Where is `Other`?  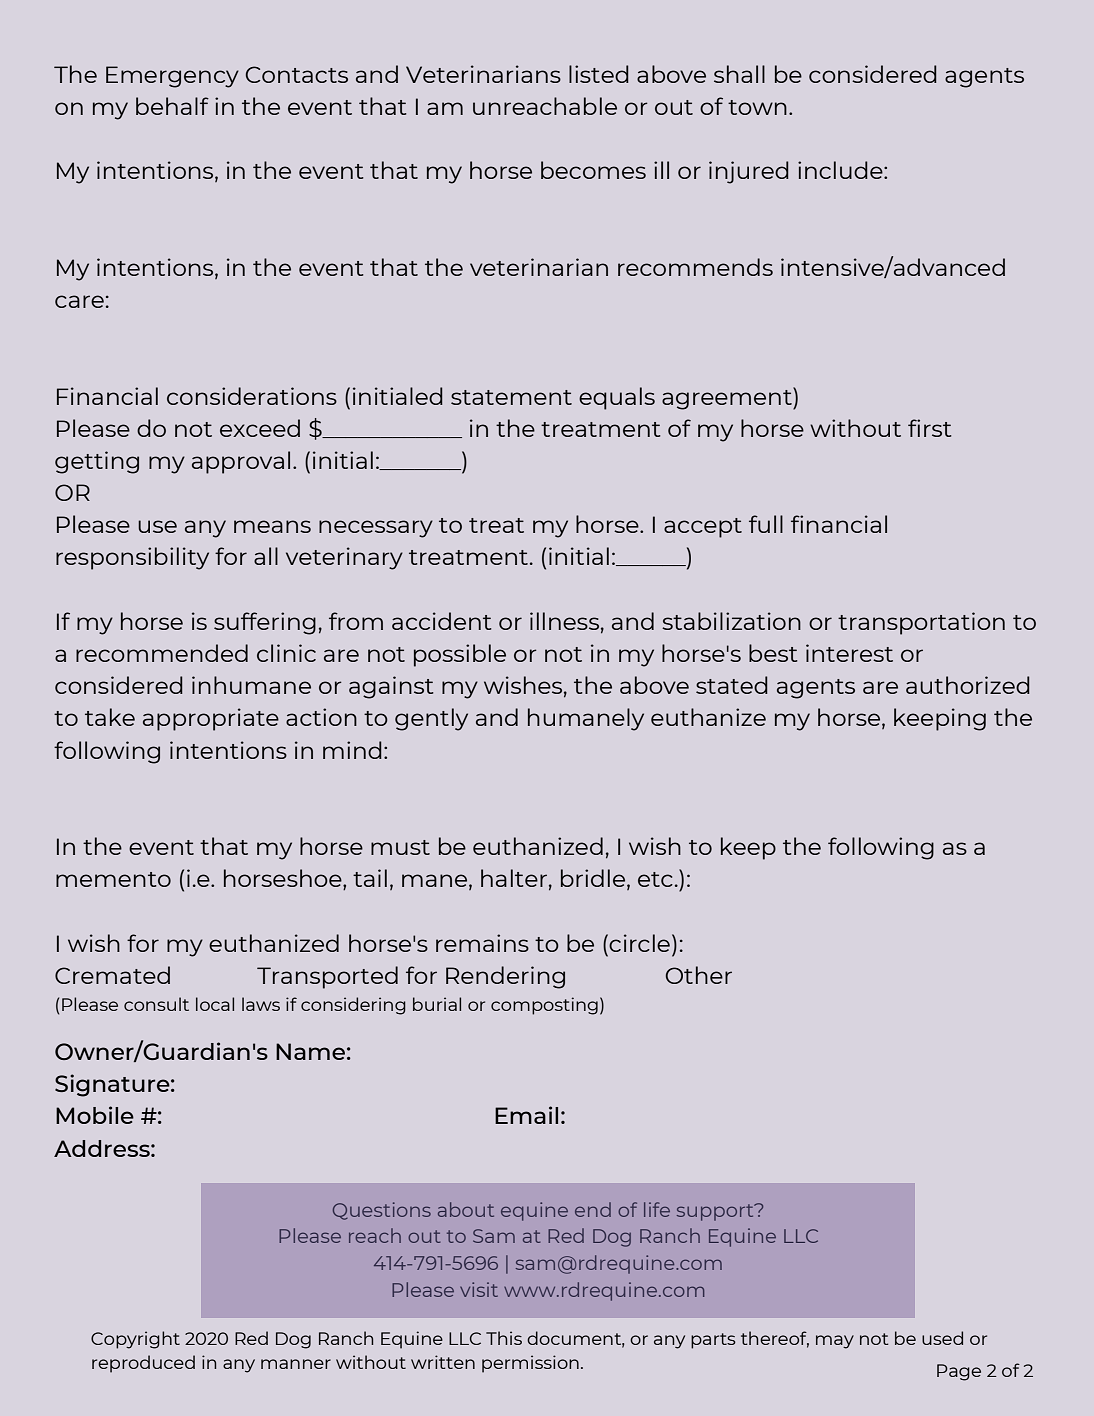 Other is located at coordinates (699, 975).
